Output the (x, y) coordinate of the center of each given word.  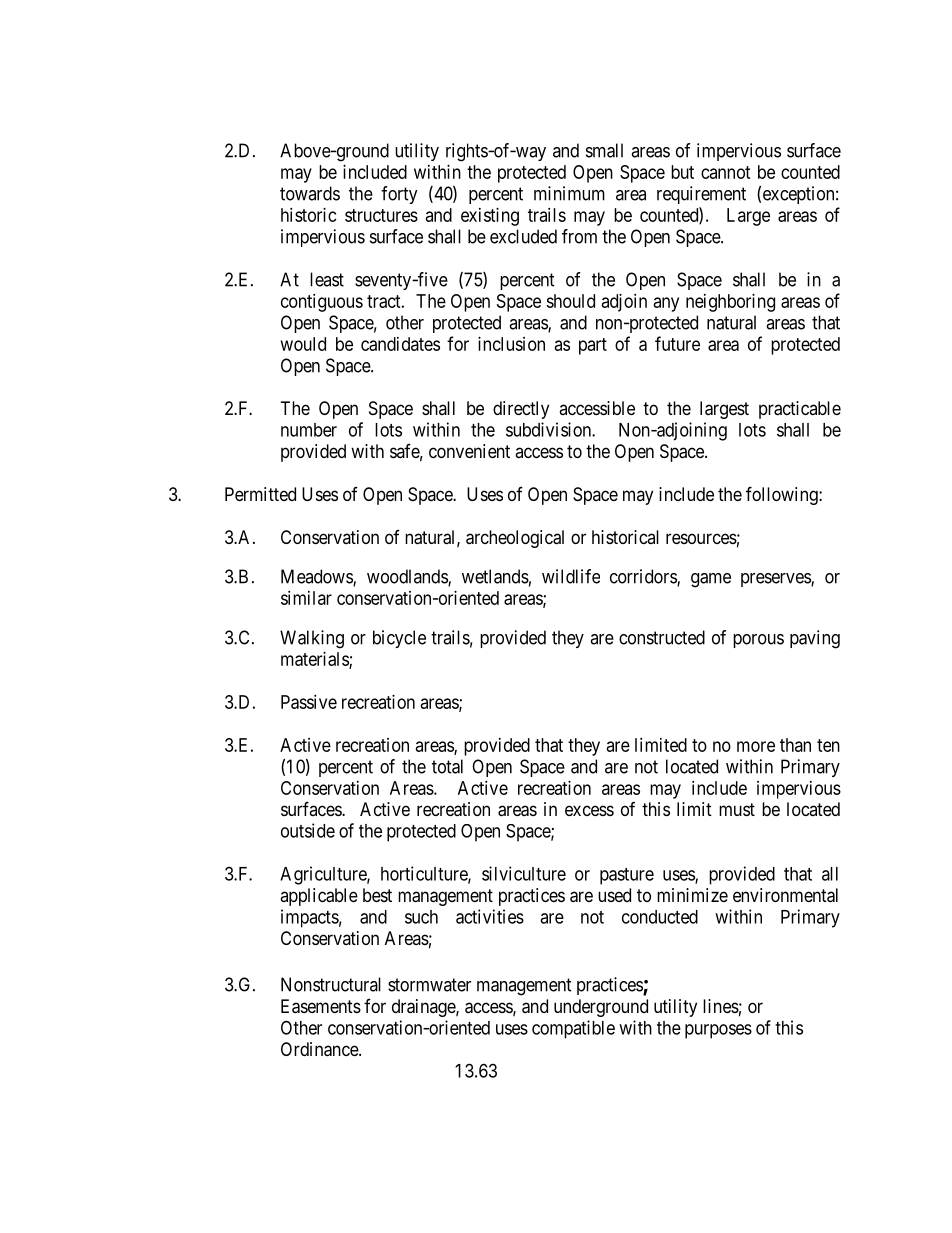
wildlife (571, 576)
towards (310, 193)
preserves (776, 580)
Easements (321, 1006)
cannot (726, 172)
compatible (573, 1029)
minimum (569, 193)
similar (306, 598)
